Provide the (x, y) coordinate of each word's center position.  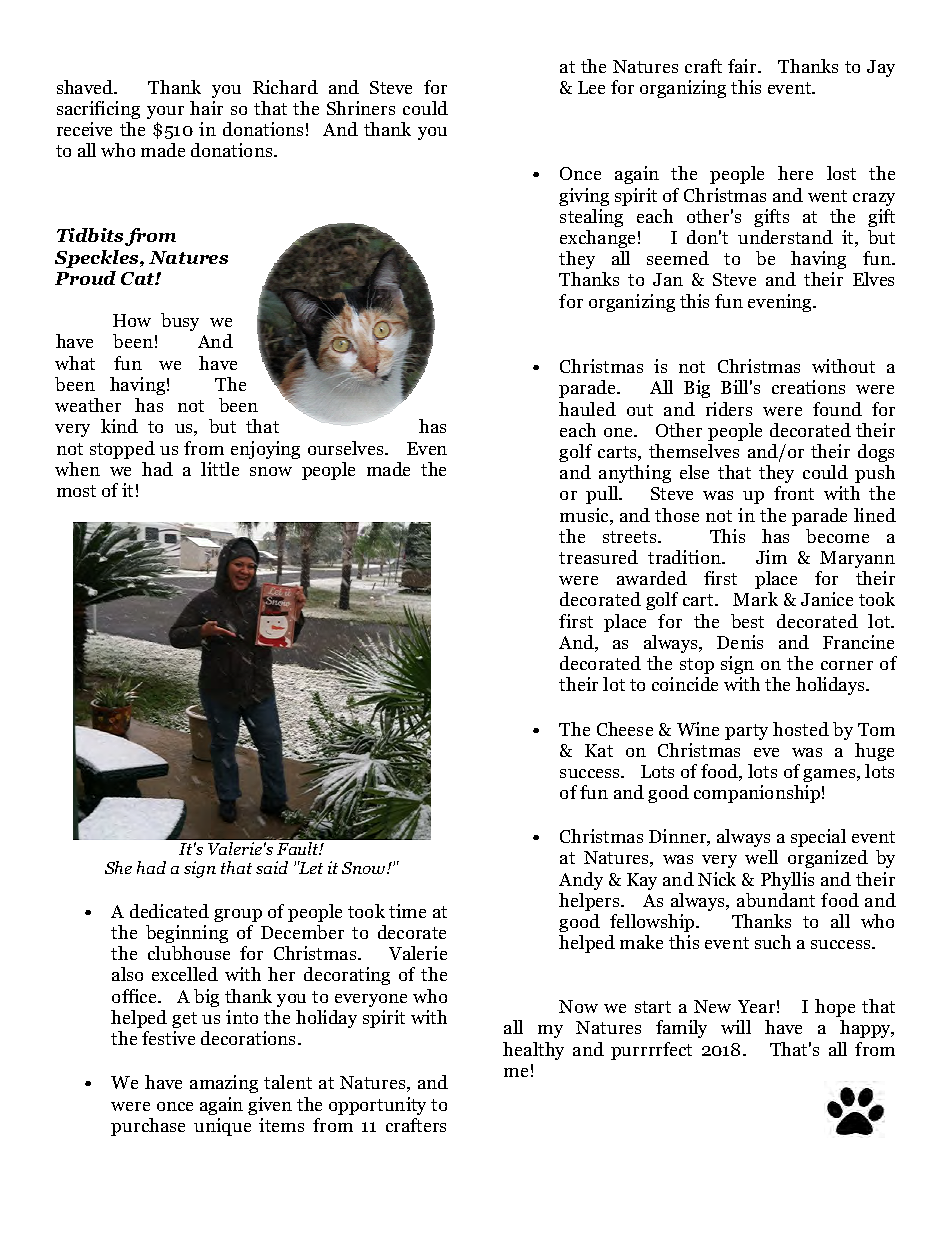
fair (743, 66)
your (165, 112)
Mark (755, 599)
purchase (148, 1127)
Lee (591, 87)
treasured (598, 557)
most (76, 491)
